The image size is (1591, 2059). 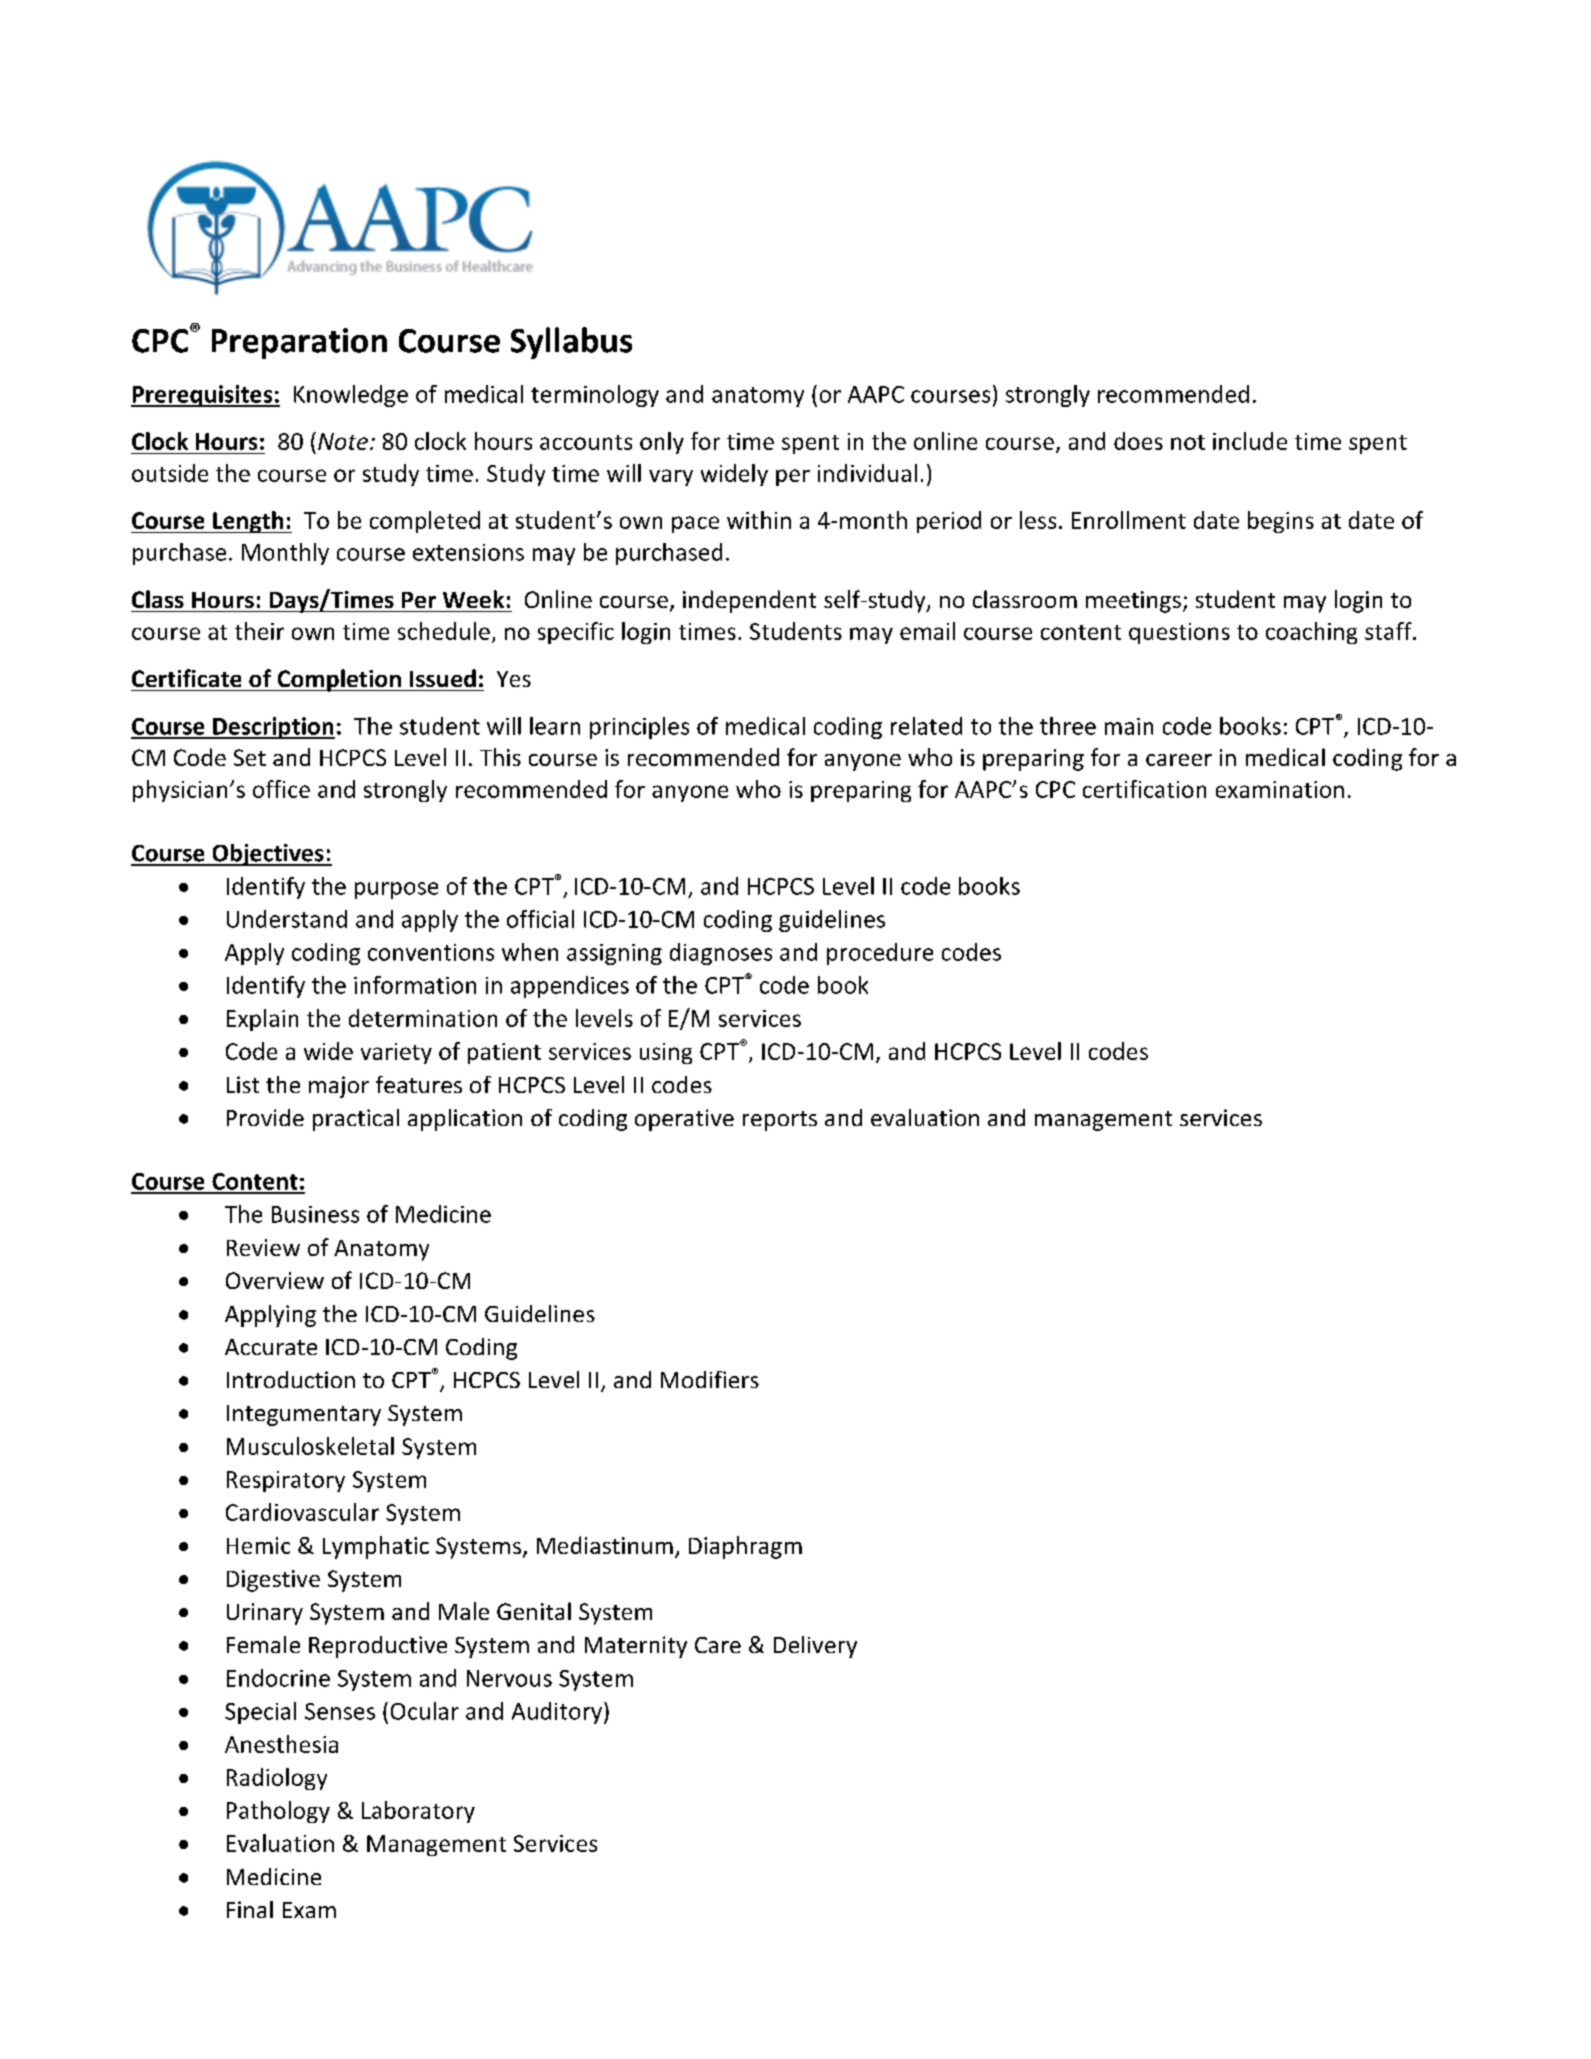 What do you see at coordinates (639, 728) in the document?
I see `principles` at bounding box center [639, 728].
